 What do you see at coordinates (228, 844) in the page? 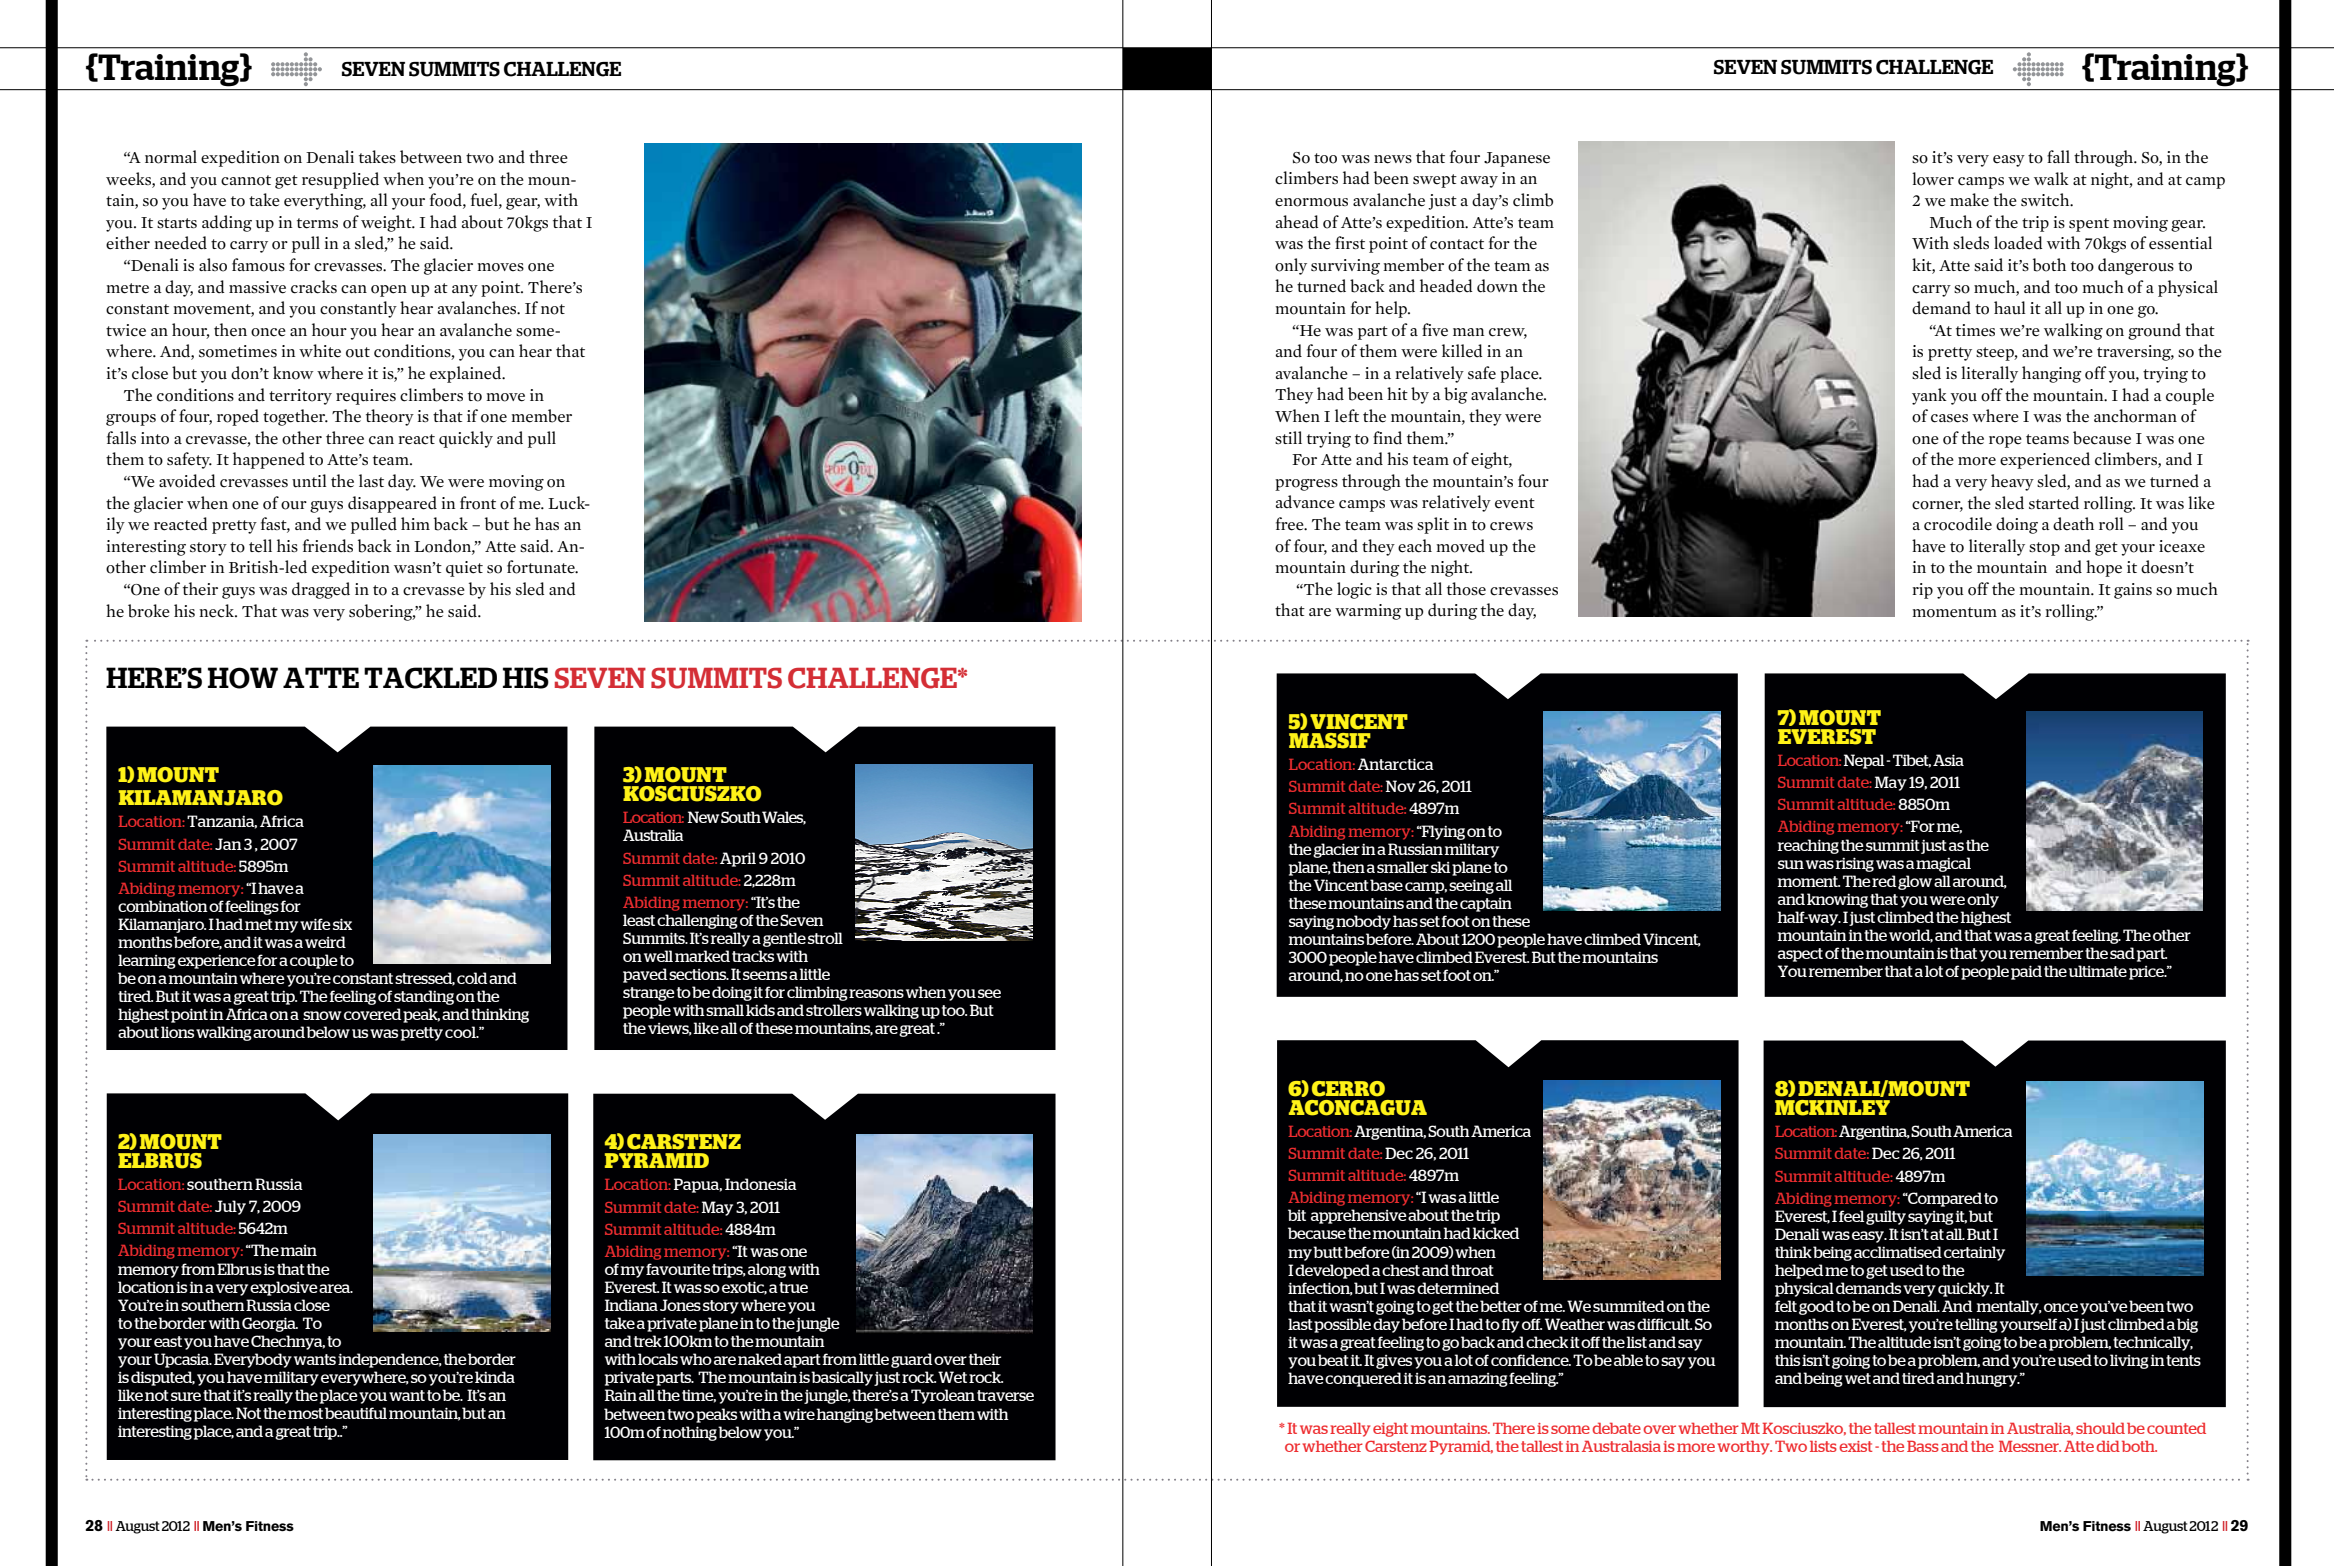
I see `Jan` at bounding box center [228, 844].
